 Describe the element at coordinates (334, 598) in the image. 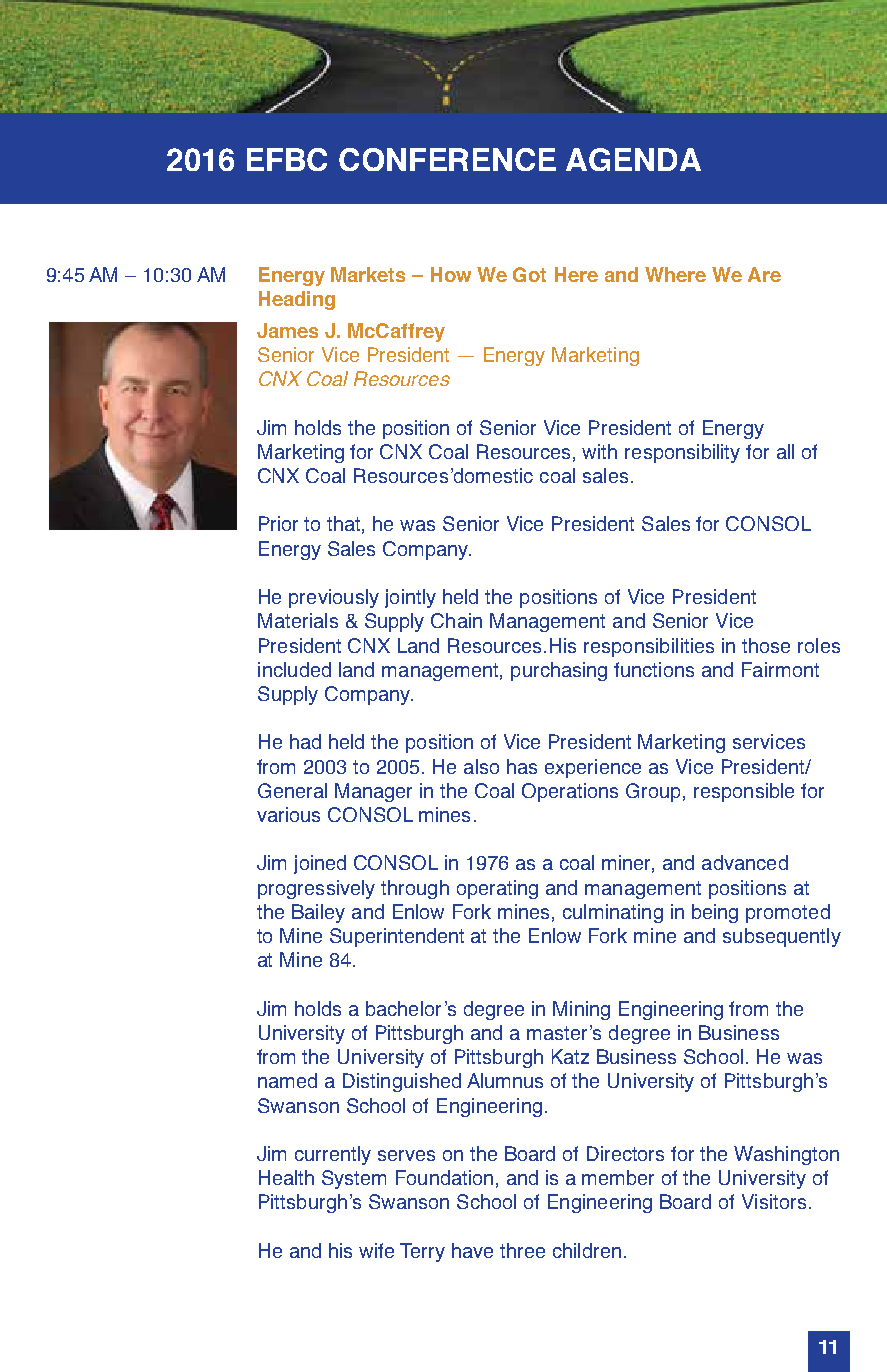

I see `previously` at that location.
